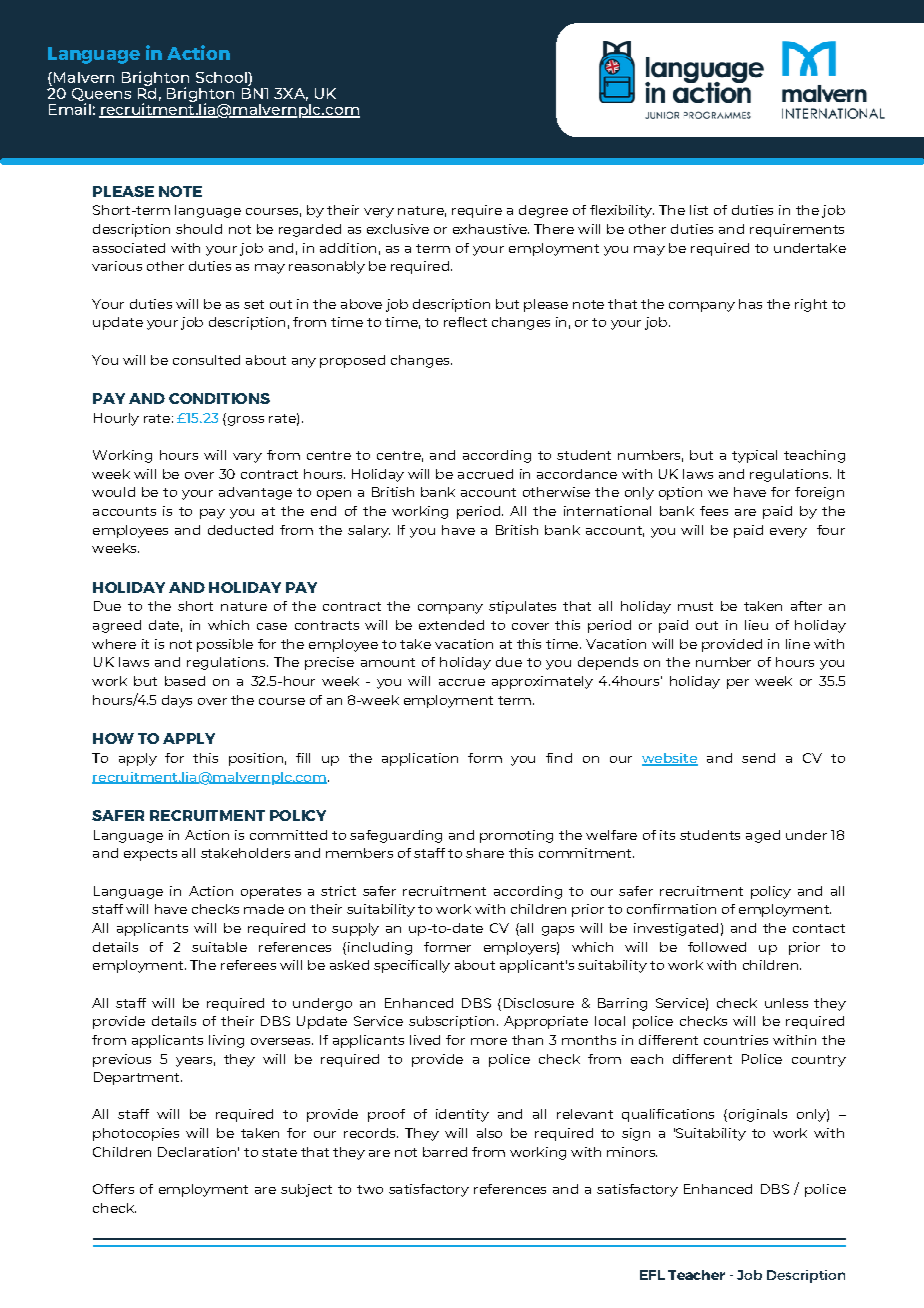 The height and width of the screenshot is (1308, 924). Describe the element at coordinates (445, 1152) in the screenshot. I see `barred` at that location.
